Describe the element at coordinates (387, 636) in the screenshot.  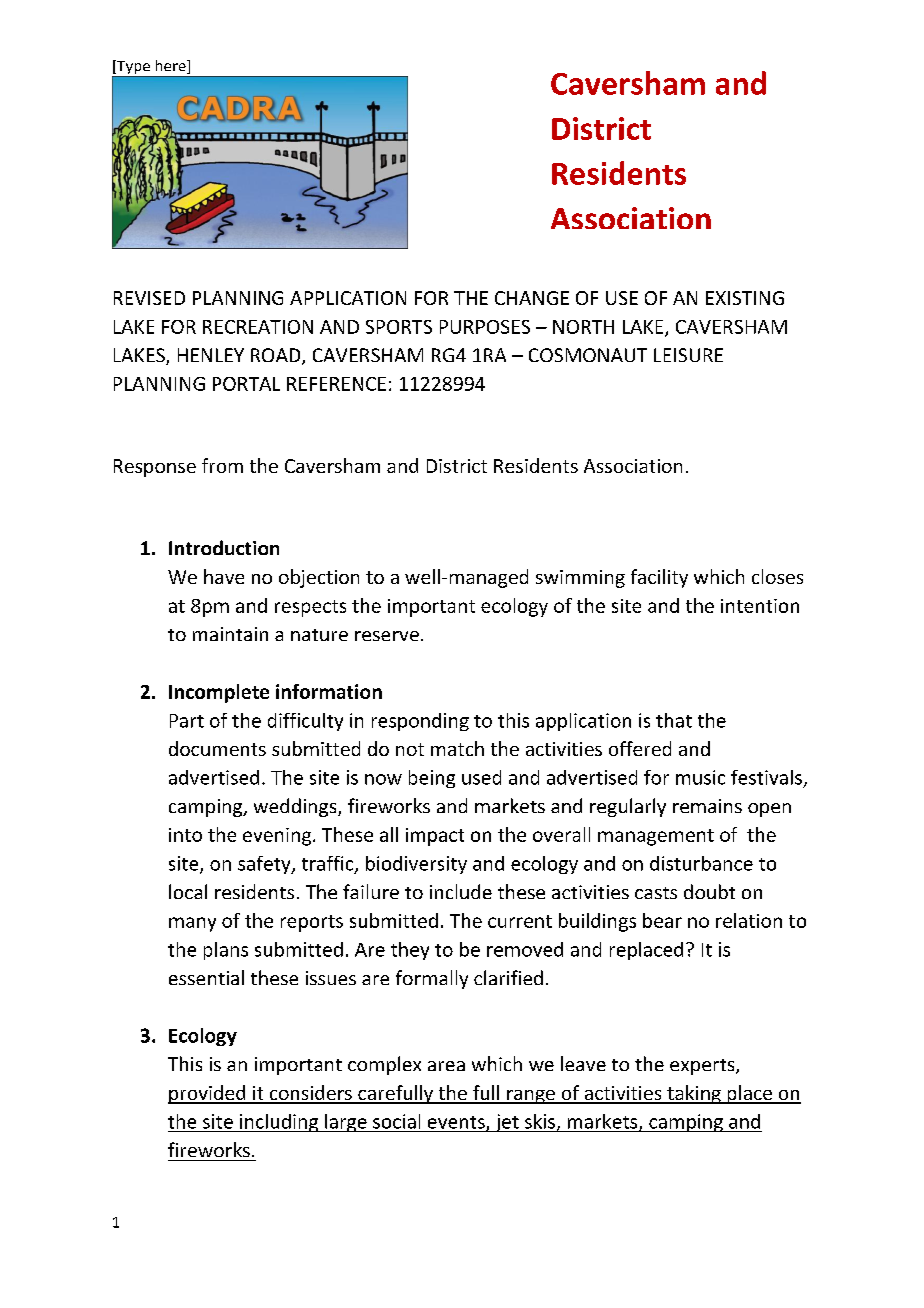
I see `reserve` at that location.
